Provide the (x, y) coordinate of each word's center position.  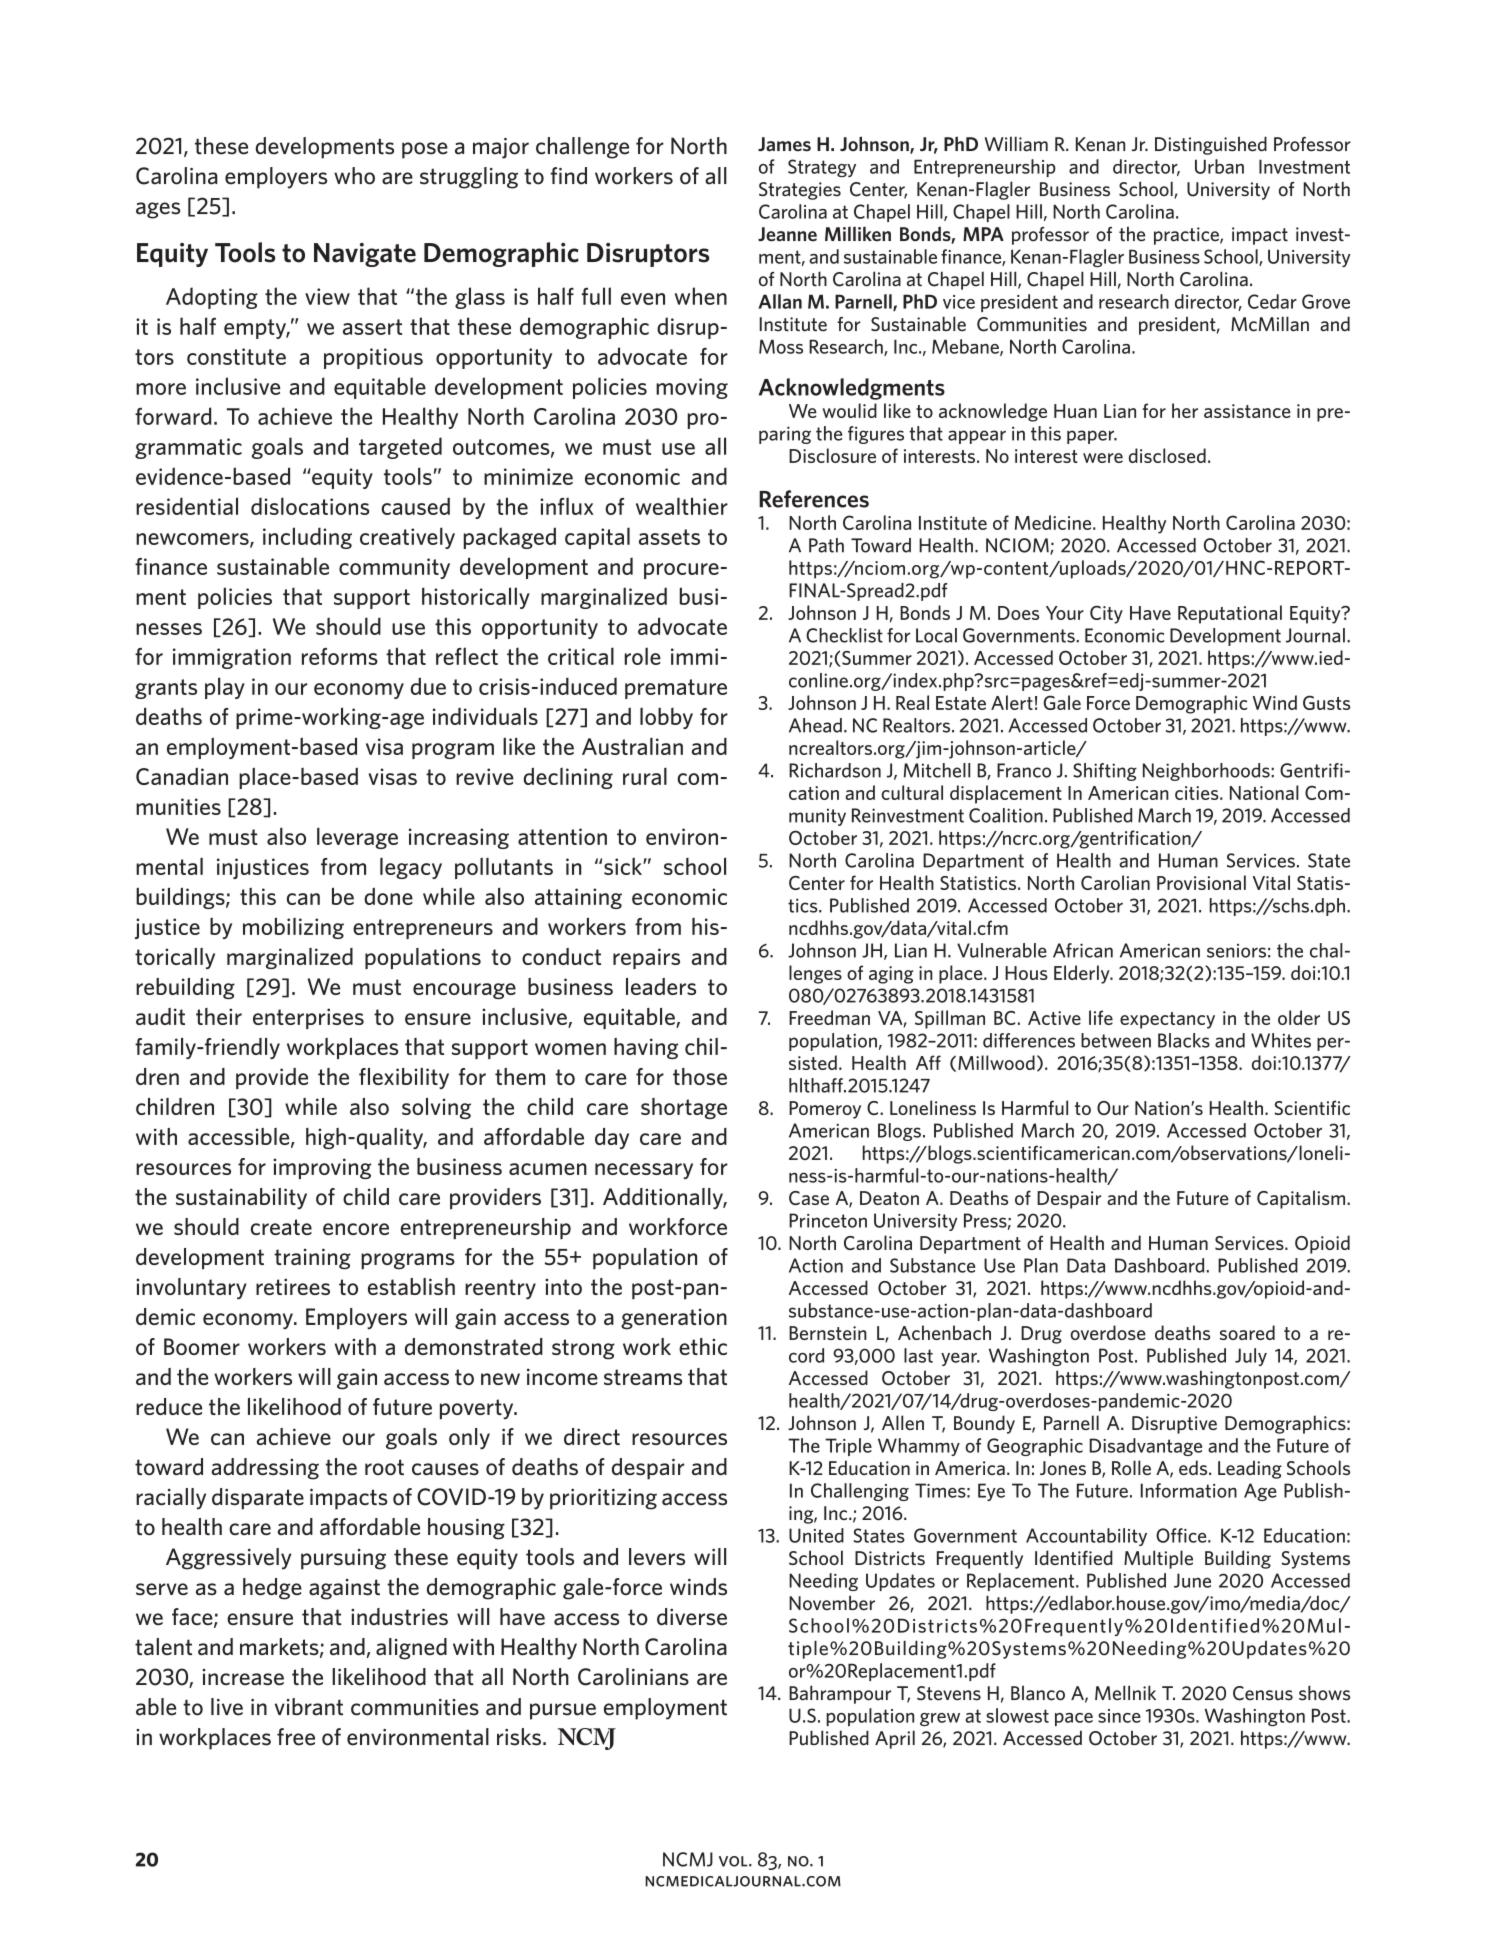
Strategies (800, 191)
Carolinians (633, 1677)
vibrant (309, 1707)
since (1119, 1716)
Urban (1219, 166)
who (354, 176)
